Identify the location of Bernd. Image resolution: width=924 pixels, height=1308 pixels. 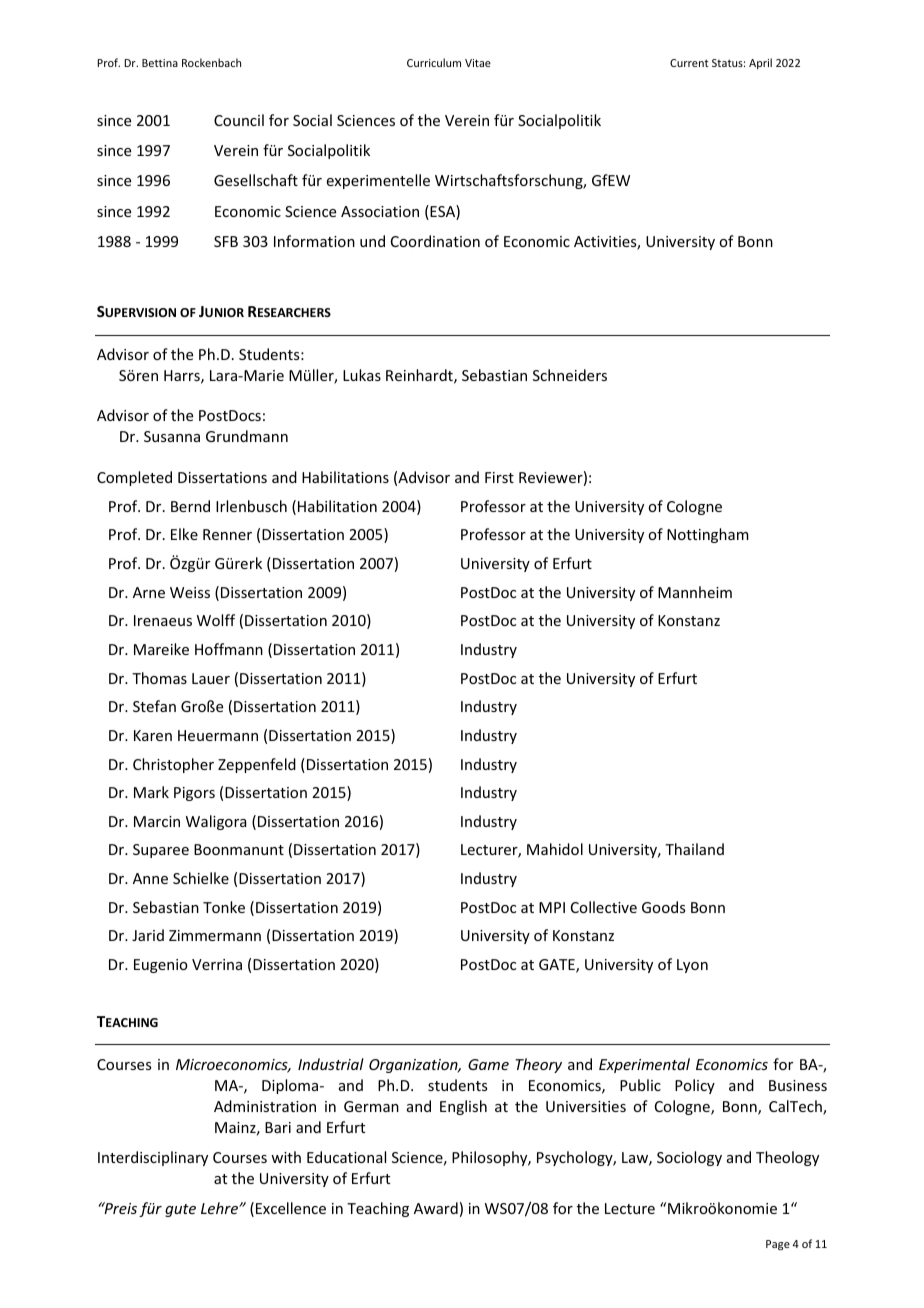
(190, 506).
